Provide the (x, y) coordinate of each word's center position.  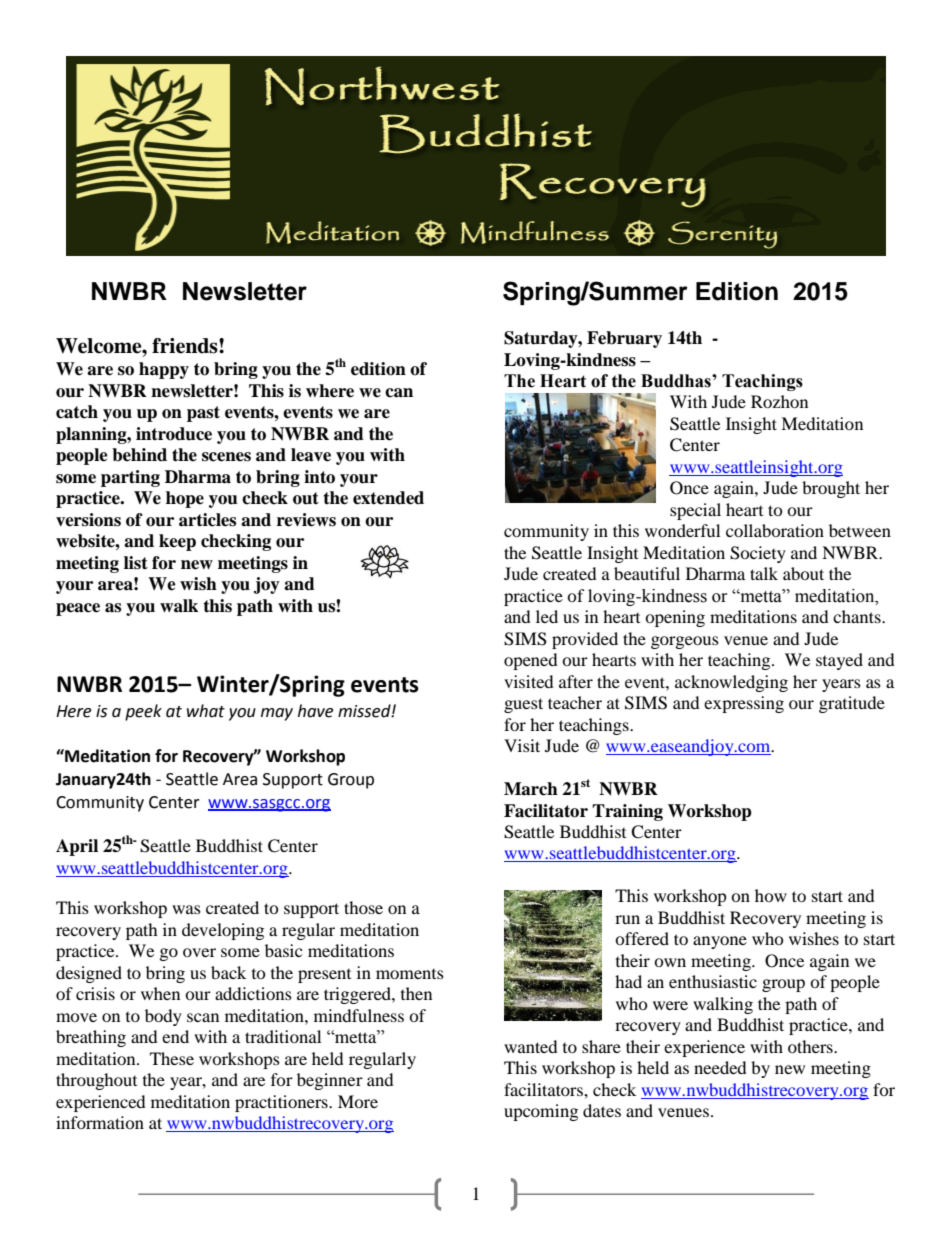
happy (164, 370)
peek (143, 712)
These (172, 1058)
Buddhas (677, 381)
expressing (744, 704)
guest (523, 705)
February (624, 339)
